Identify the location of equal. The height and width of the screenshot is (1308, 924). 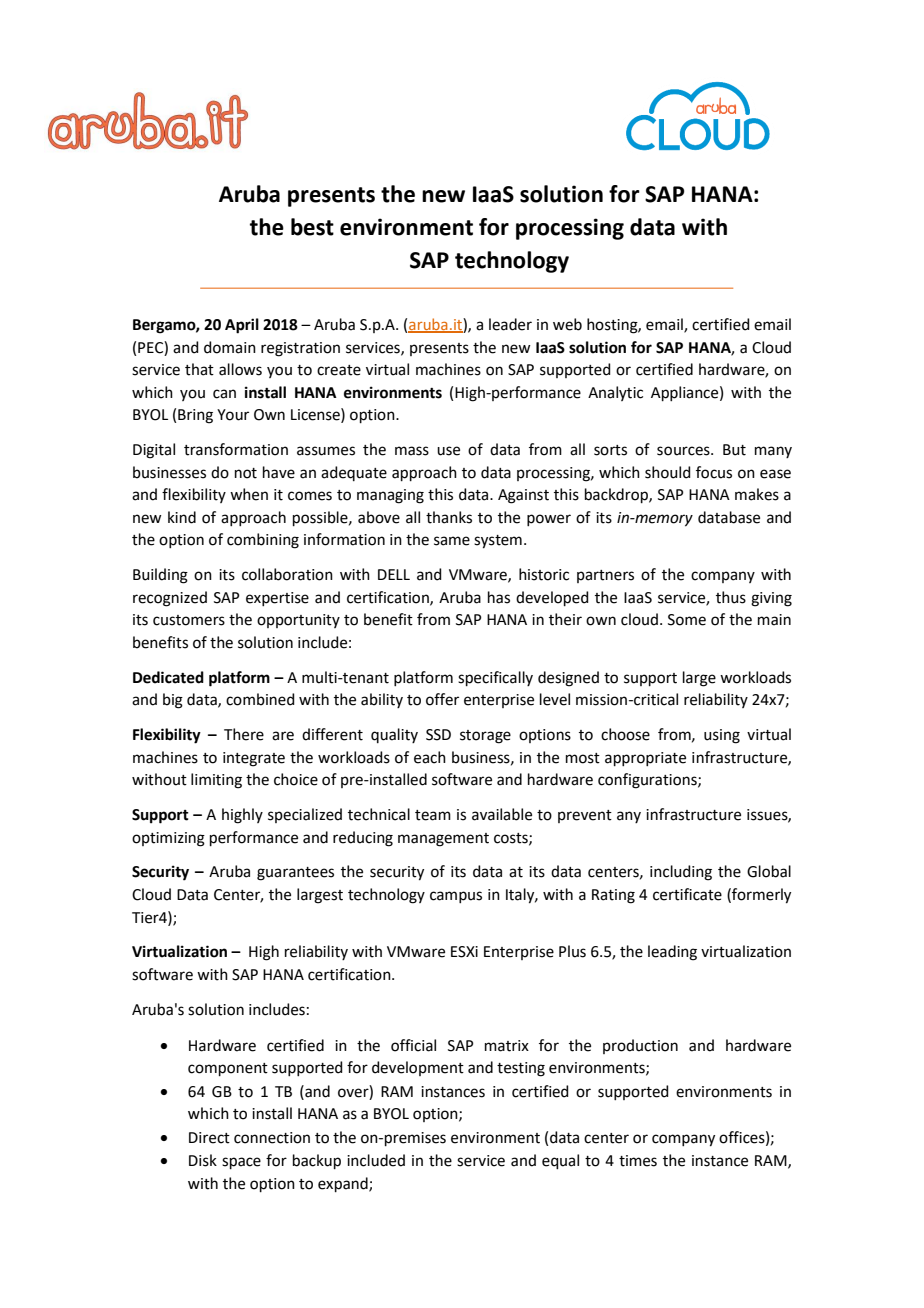
(560, 1161).
